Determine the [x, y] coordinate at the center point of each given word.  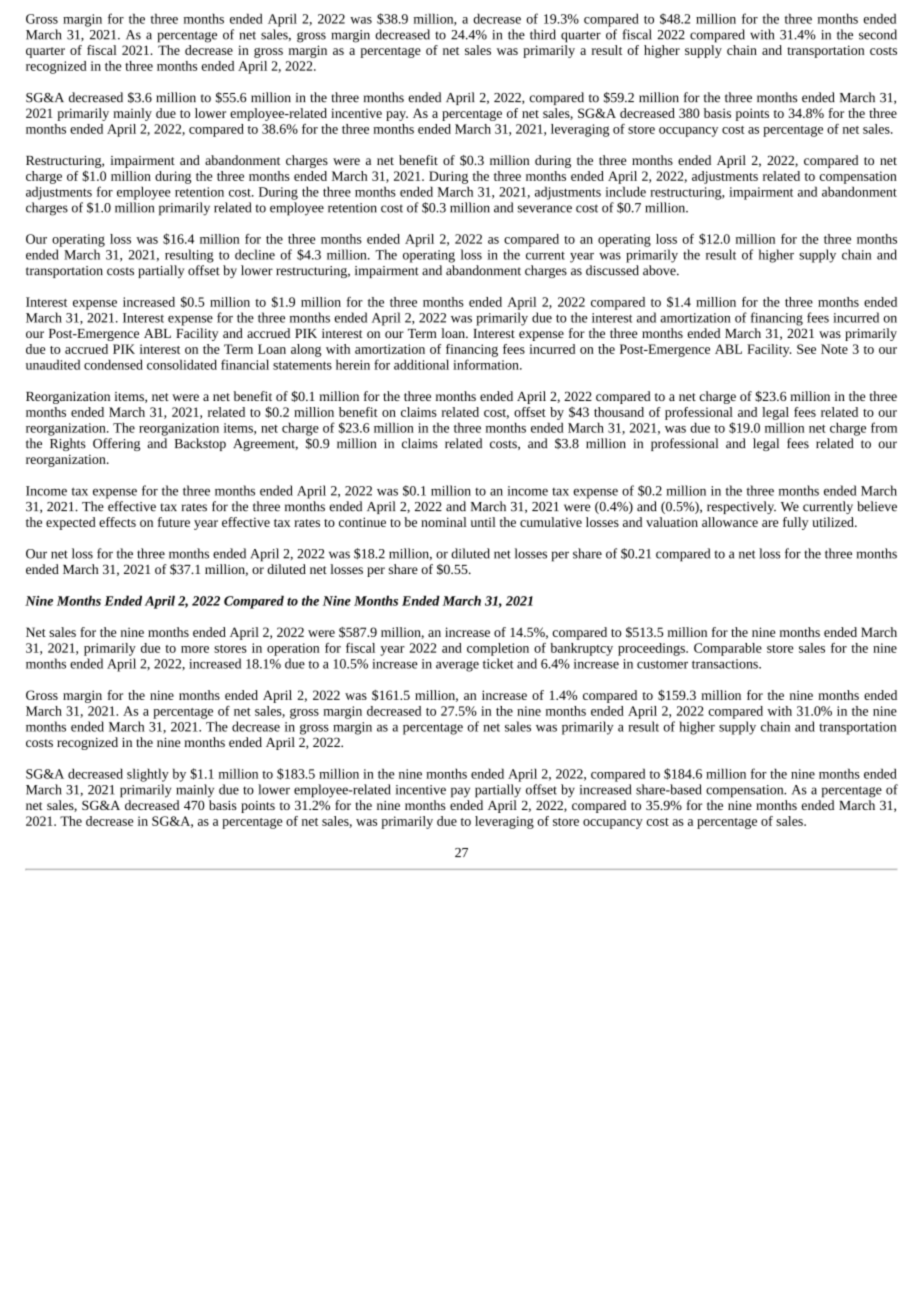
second [878, 34]
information [487, 364]
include [625, 191]
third [543, 34]
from [884, 427]
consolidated [182, 364]
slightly [148, 775]
